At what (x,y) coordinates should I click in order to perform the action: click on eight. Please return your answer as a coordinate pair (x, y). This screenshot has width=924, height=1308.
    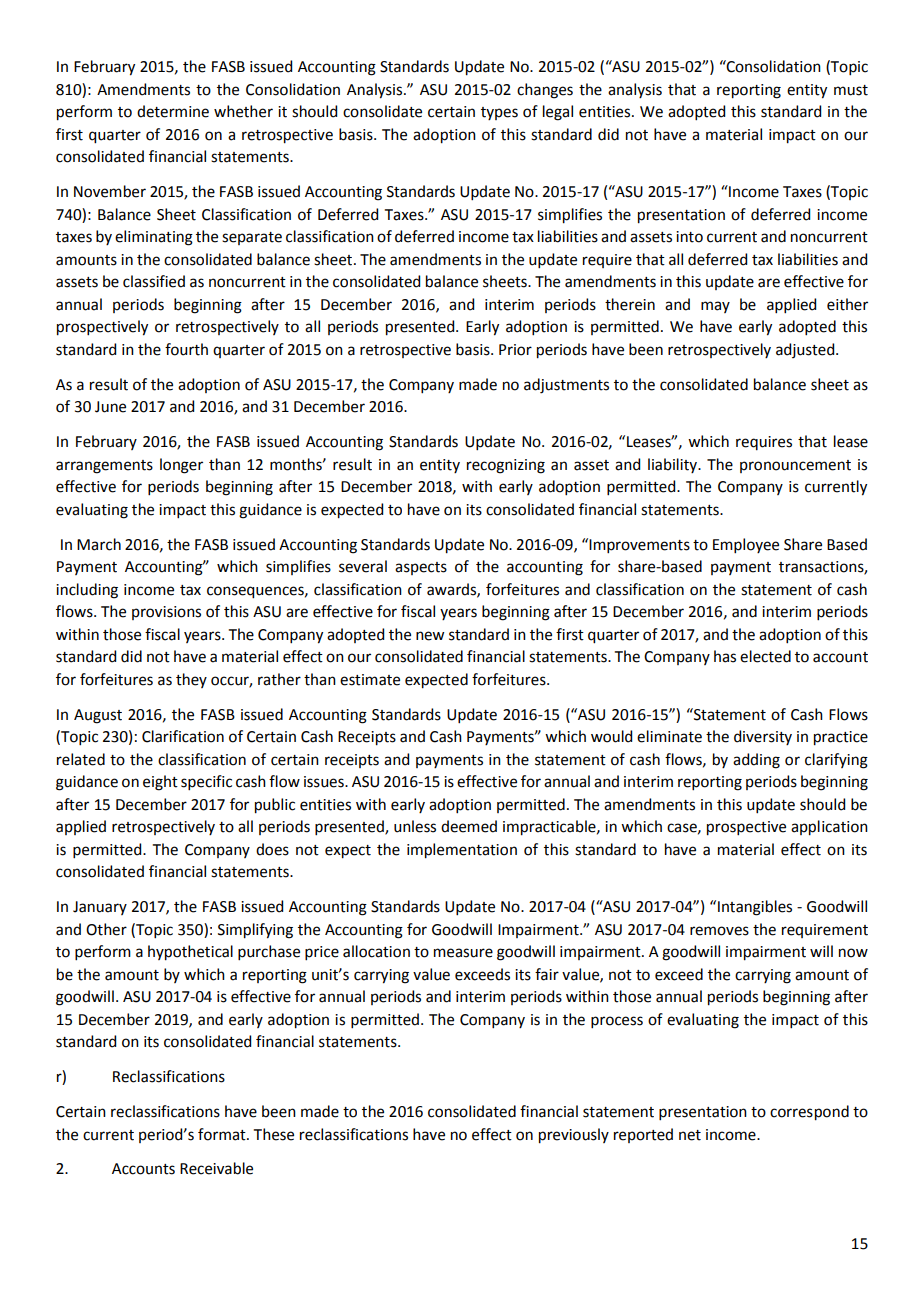
    Looking at the image, I should click on (160, 783).
